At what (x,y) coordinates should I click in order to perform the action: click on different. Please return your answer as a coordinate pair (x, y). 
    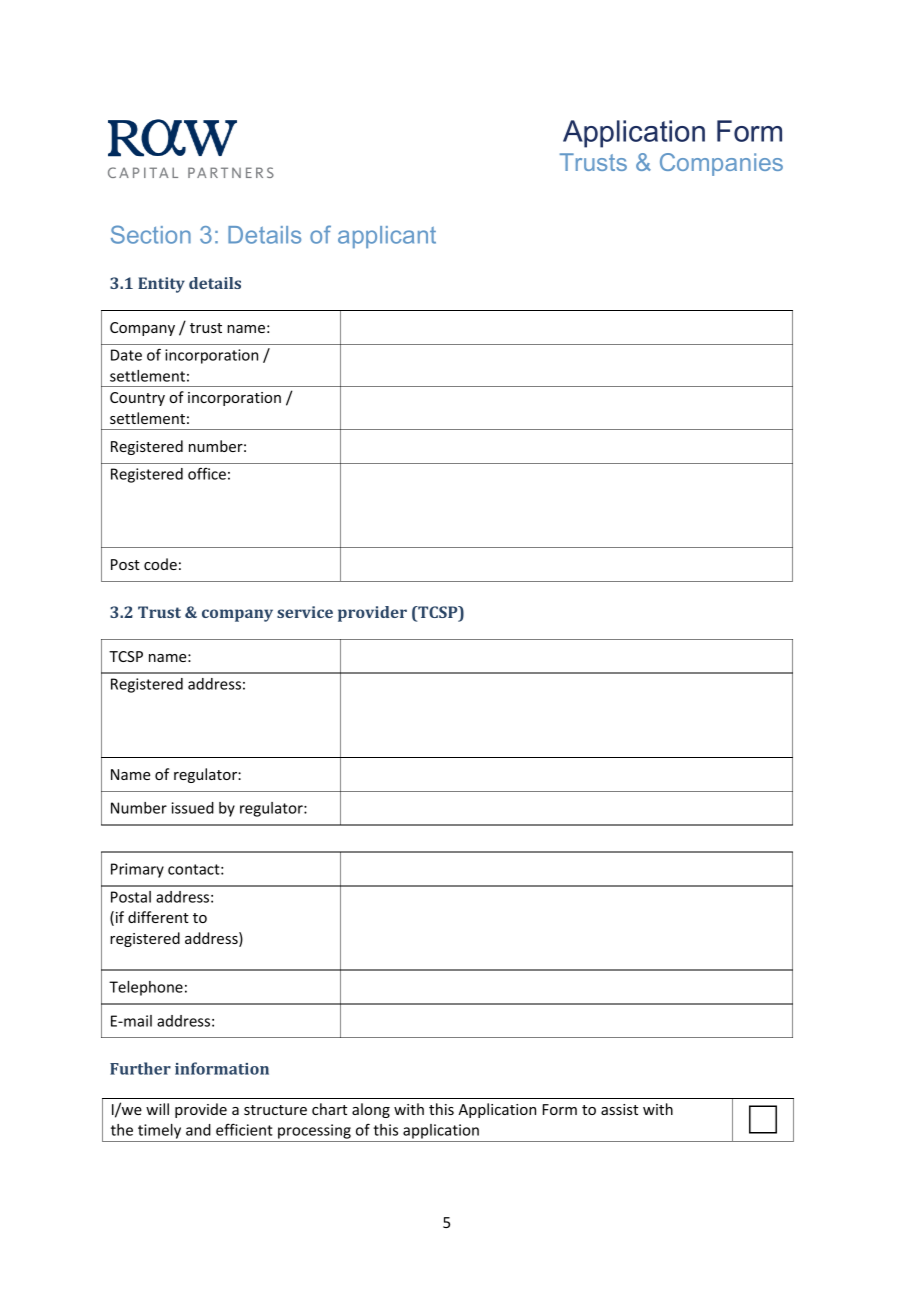
    Looking at the image, I should click on (158, 917).
